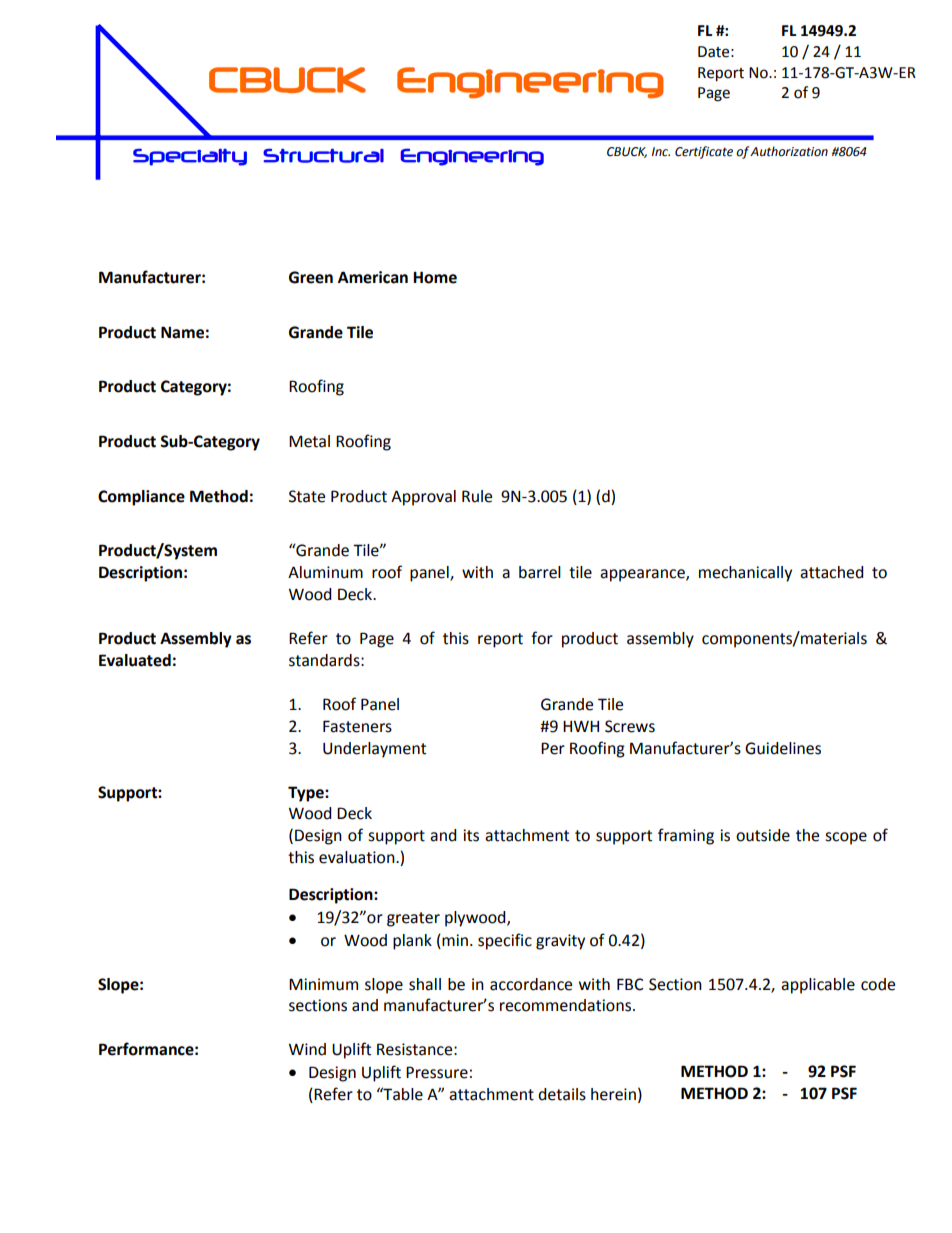  I want to click on Guidelines, so click(783, 748).
